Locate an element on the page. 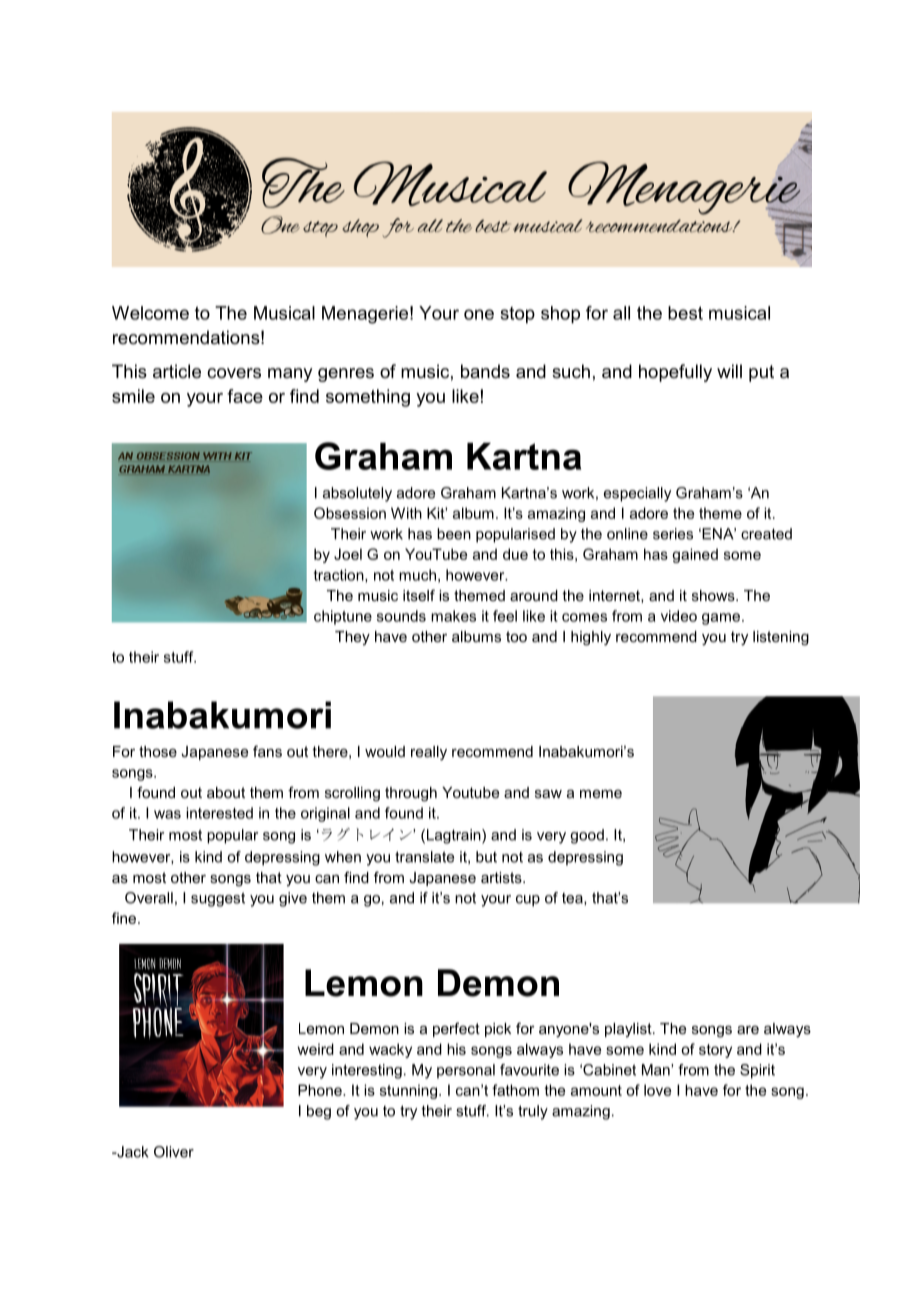 The image size is (924, 1307). stunning is located at coordinates (408, 1091).
